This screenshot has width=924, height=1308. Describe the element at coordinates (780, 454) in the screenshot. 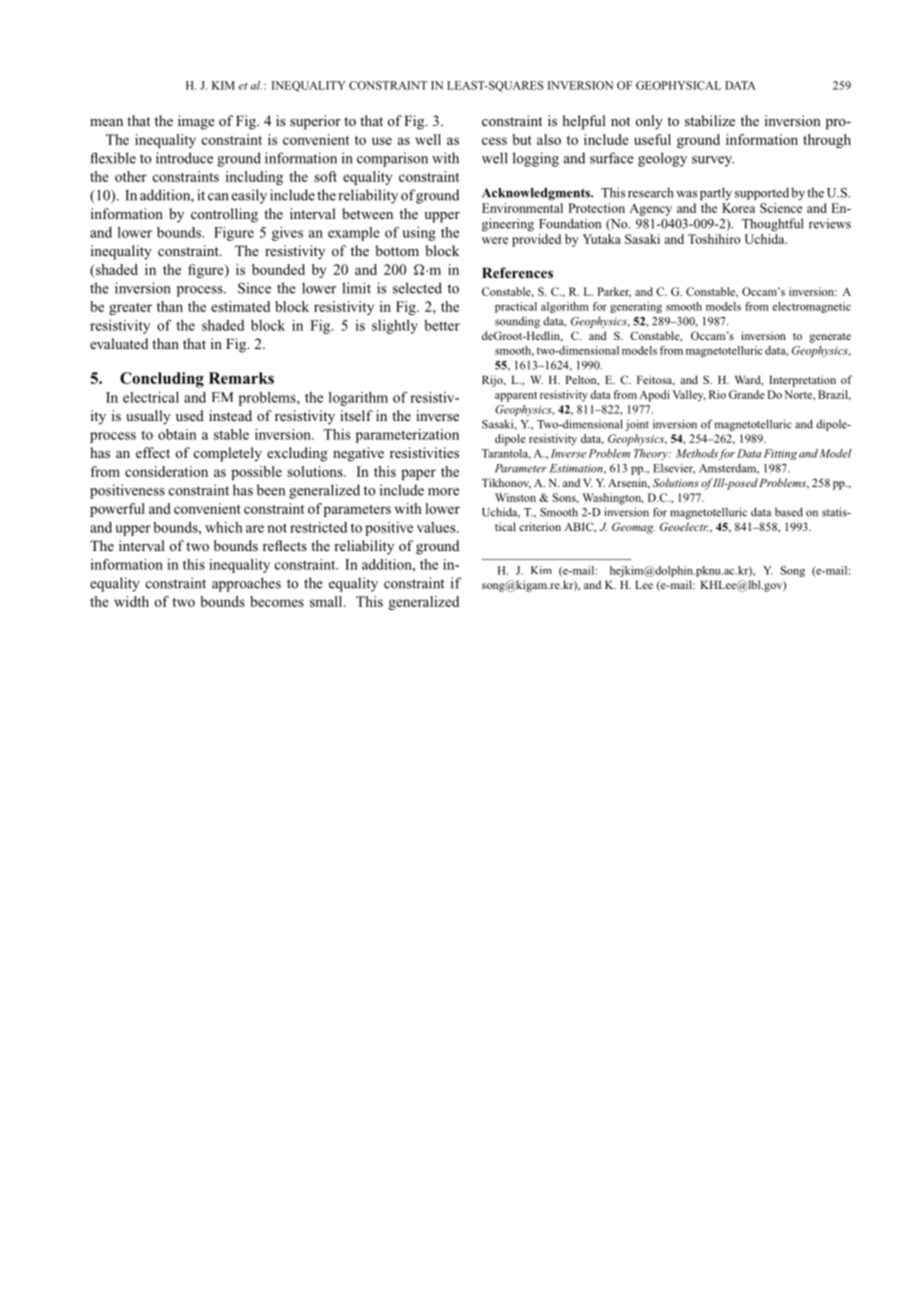

I see `Fitting` at that location.
